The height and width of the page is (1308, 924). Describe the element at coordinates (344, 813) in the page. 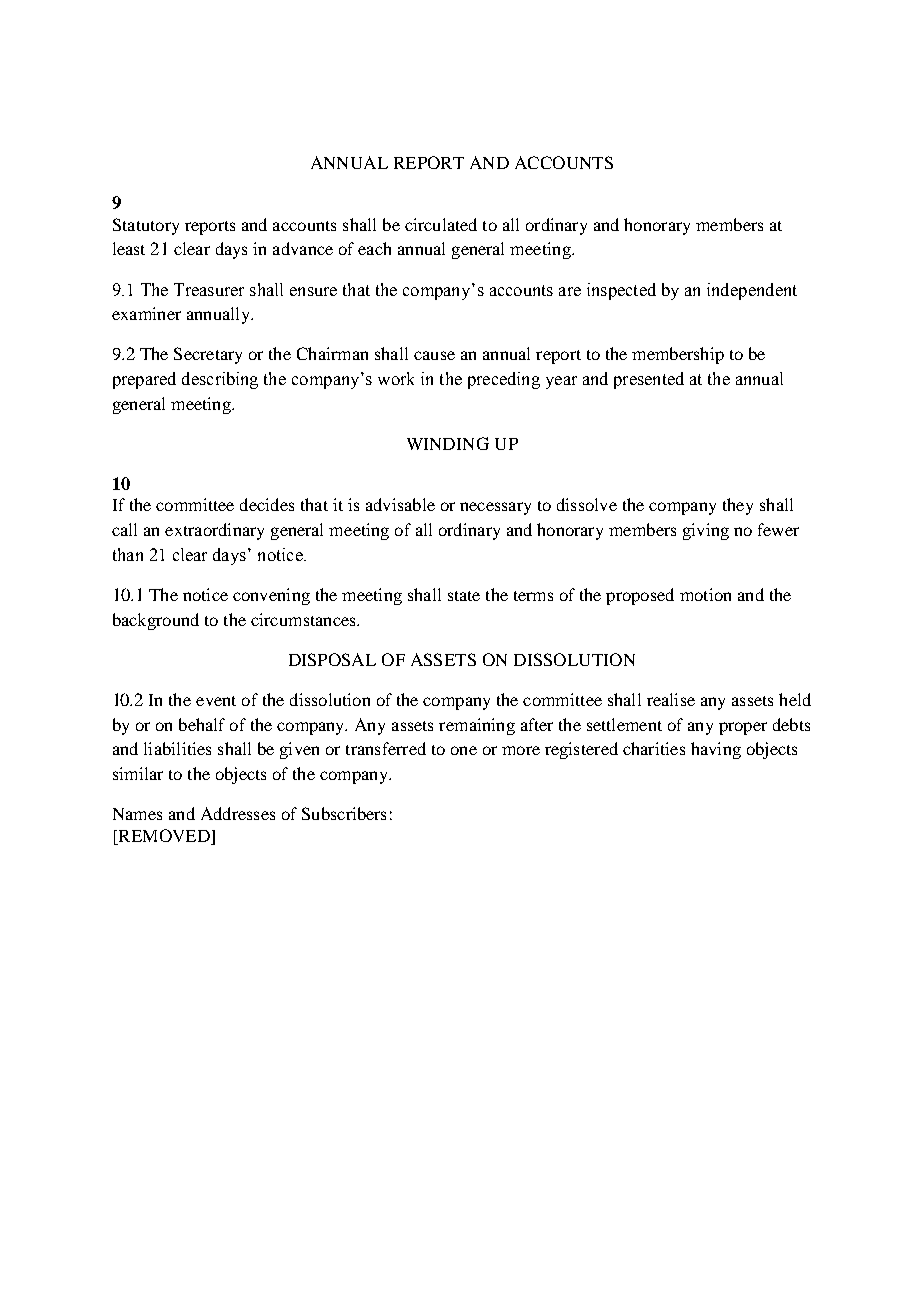

I see `Subscribers` at that location.
